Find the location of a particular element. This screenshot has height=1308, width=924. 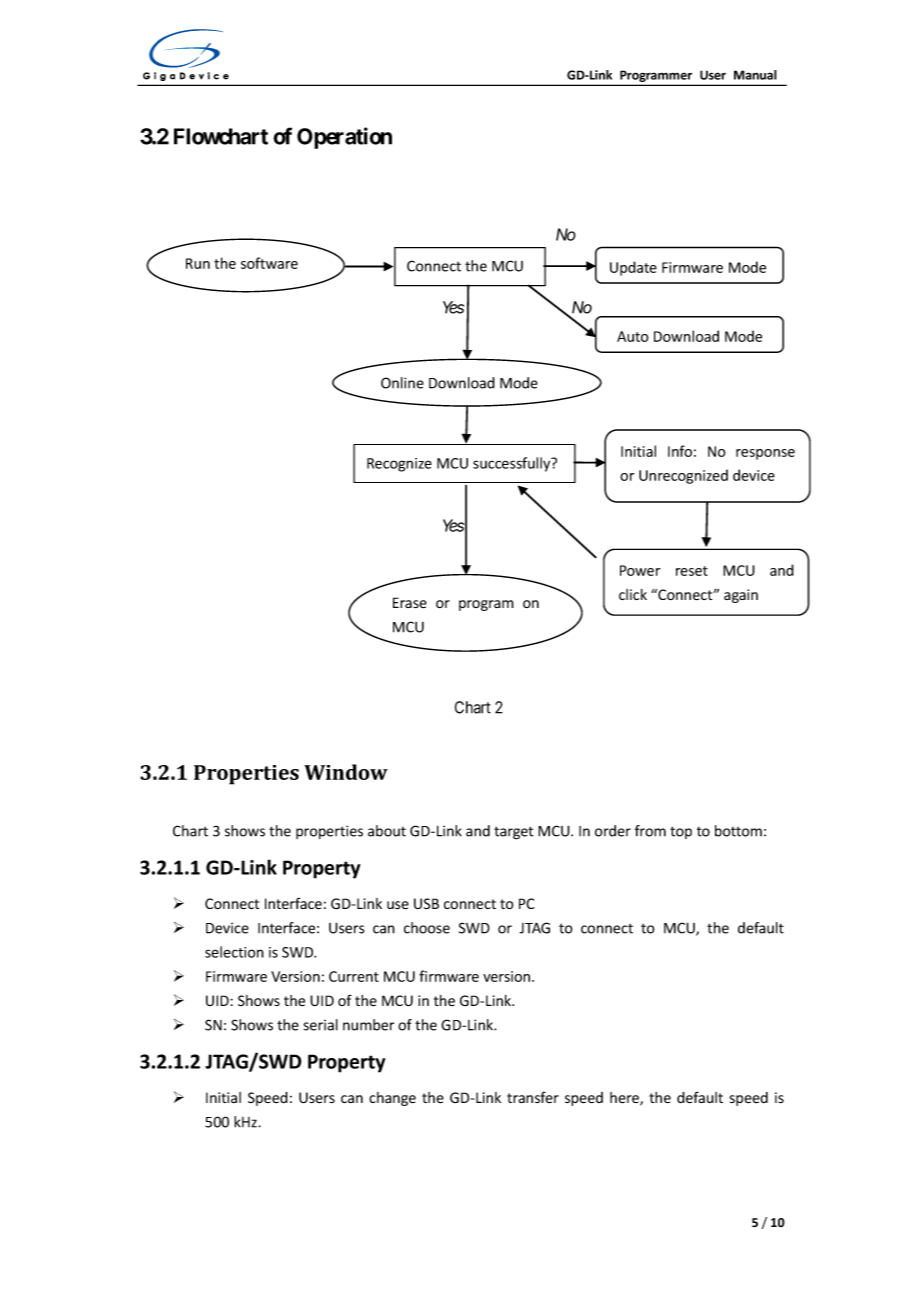

Manual is located at coordinates (755, 75).
